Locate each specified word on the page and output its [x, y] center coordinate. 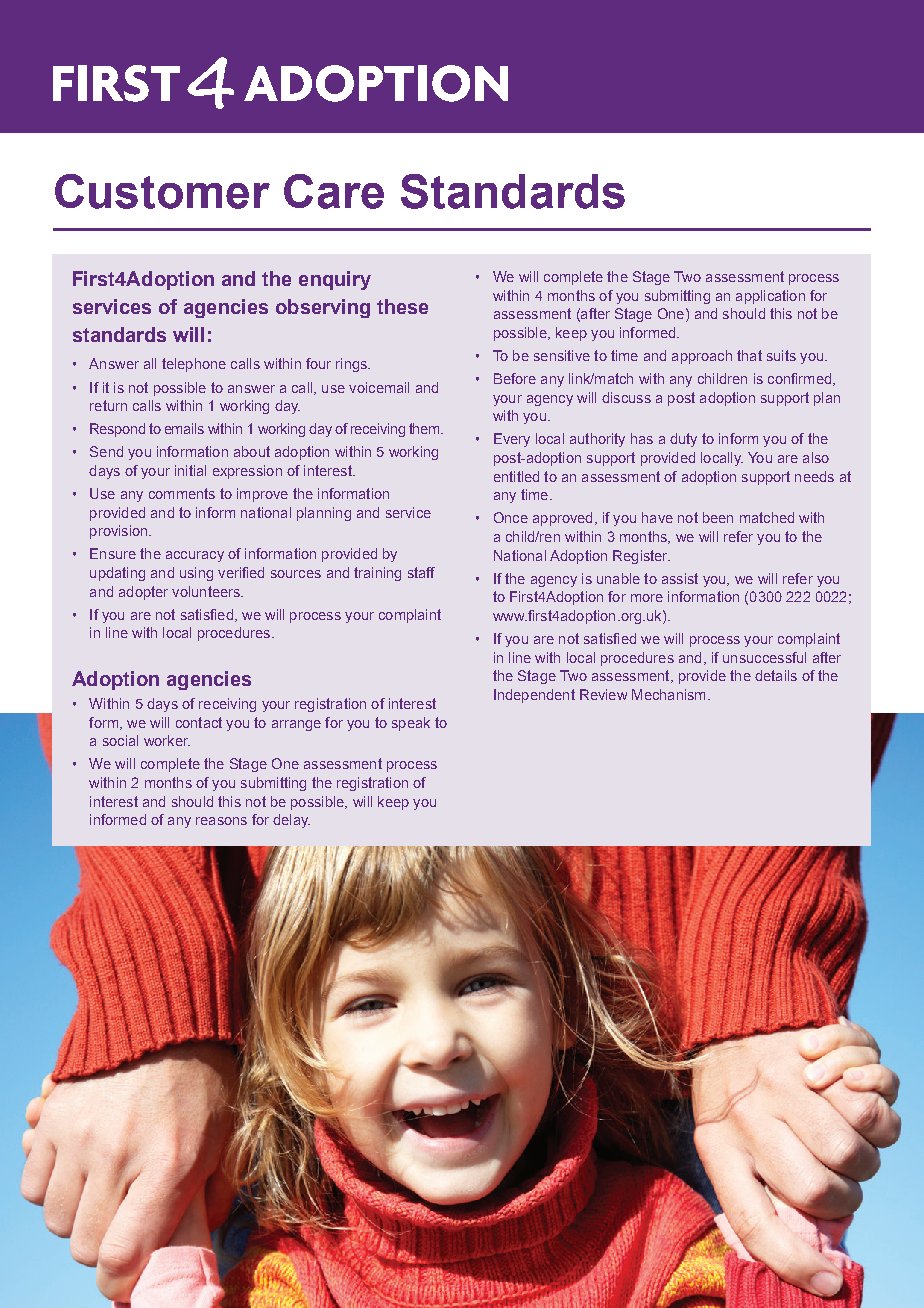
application [770, 297]
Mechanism [668, 694]
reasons [221, 821]
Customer [162, 191]
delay [291, 821]
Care [334, 191]
